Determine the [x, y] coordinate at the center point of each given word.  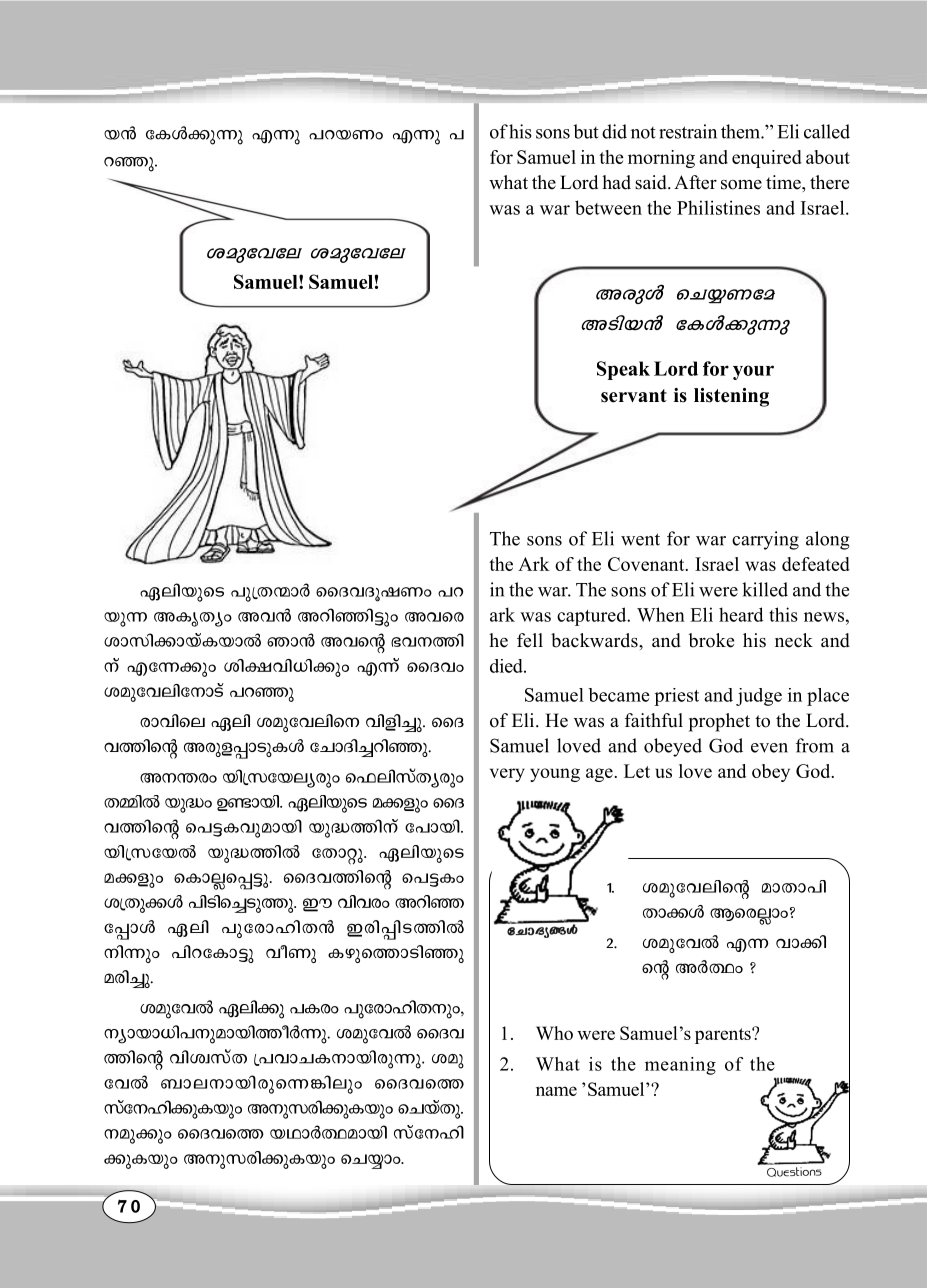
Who [554, 1033]
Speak [623, 370]
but [586, 131]
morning [661, 159]
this [783, 614]
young [555, 775]
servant [634, 396]
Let [637, 771]
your [753, 372]
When [661, 614]
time [784, 182]
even [769, 748]
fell [530, 640]
